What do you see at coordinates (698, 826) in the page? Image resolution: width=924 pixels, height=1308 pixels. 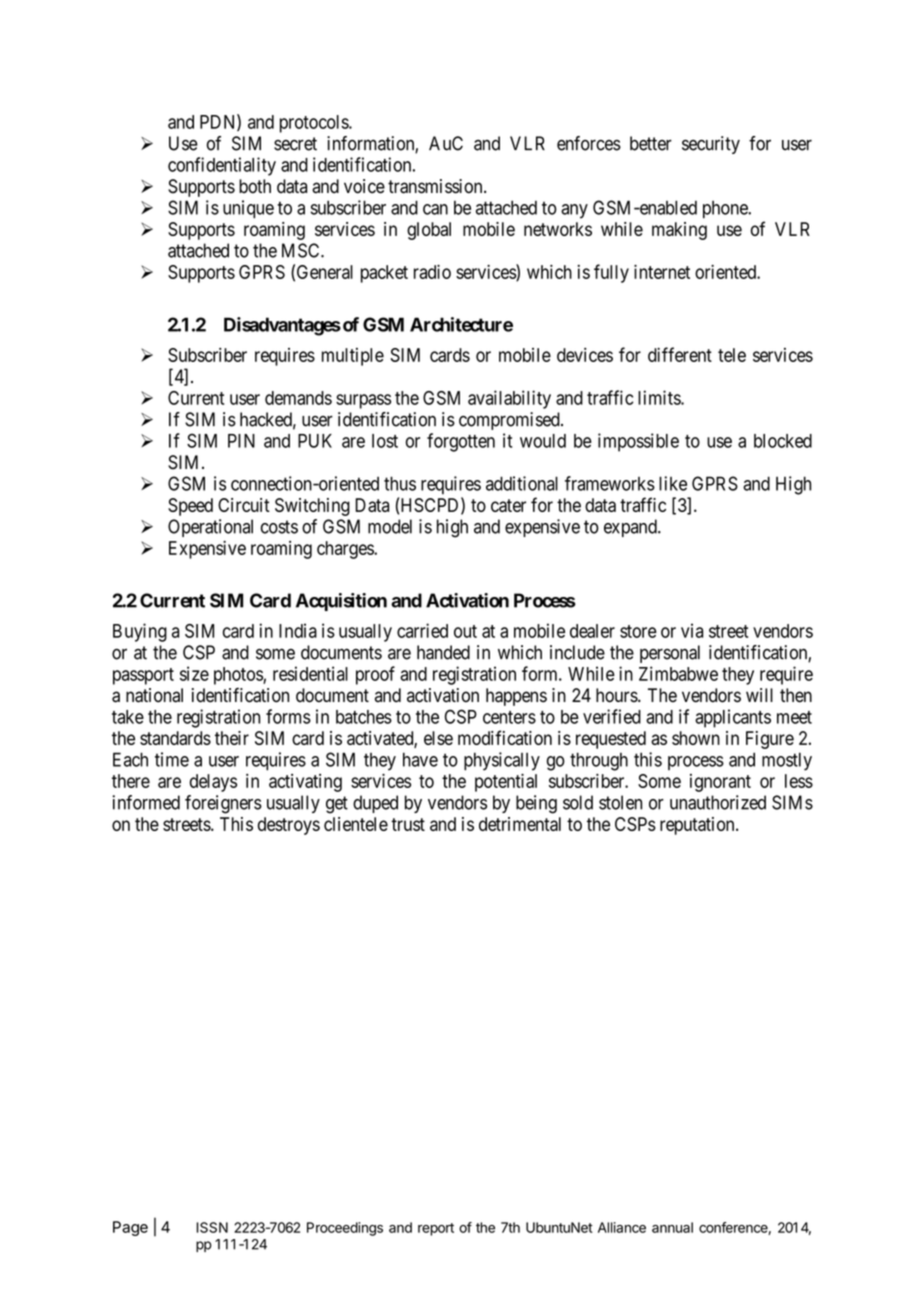 I see `reputation` at bounding box center [698, 826].
